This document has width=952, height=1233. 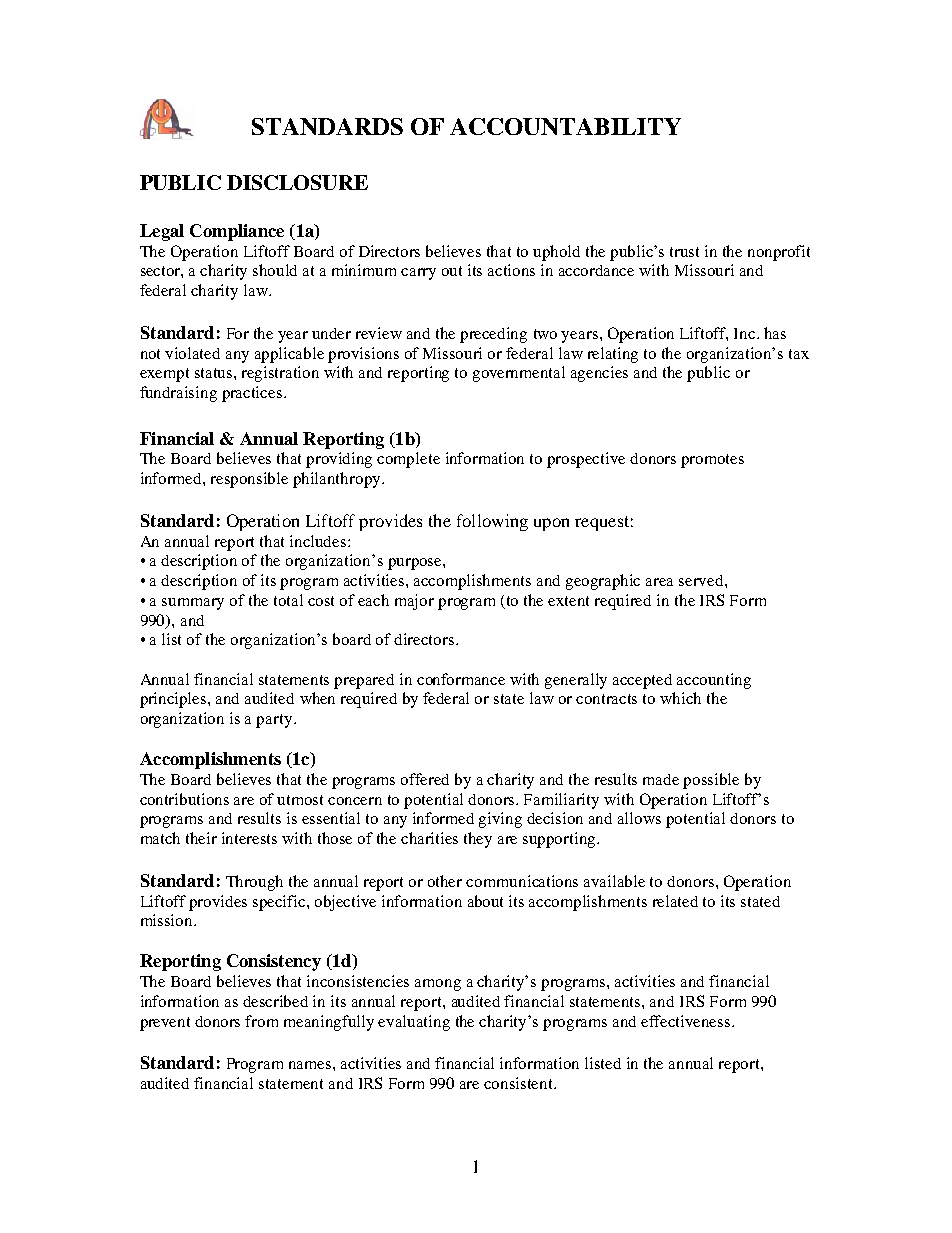 I want to click on possible, so click(x=711, y=781).
